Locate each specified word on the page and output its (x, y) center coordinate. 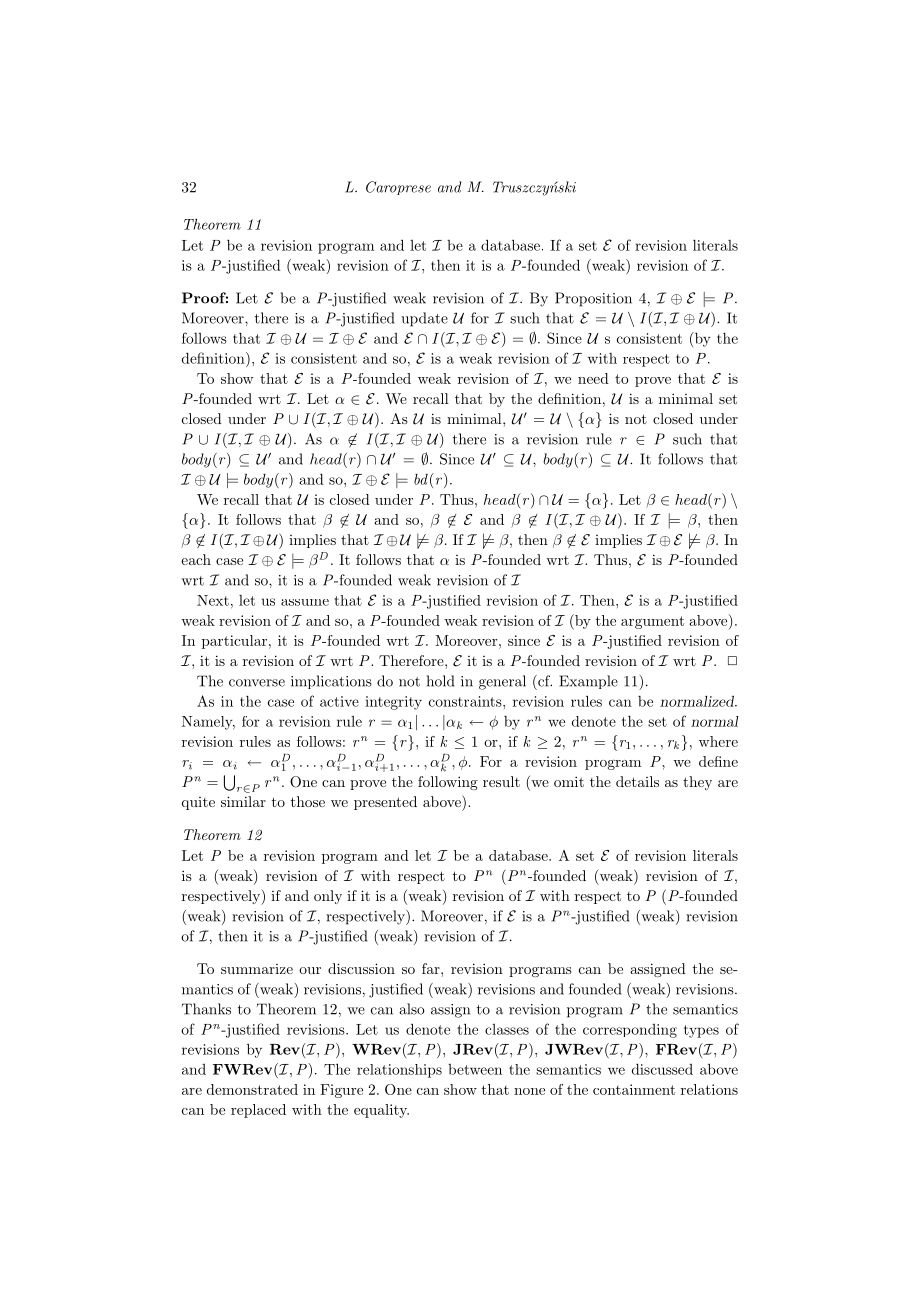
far (432, 968)
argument (652, 622)
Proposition (593, 299)
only (328, 897)
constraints (466, 701)
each (196, 559)
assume (305, 602)
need (593, 378)
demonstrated (252, 1089)
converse (257, 683)
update (424, 319)
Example (588, 682)
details (637, 781)
